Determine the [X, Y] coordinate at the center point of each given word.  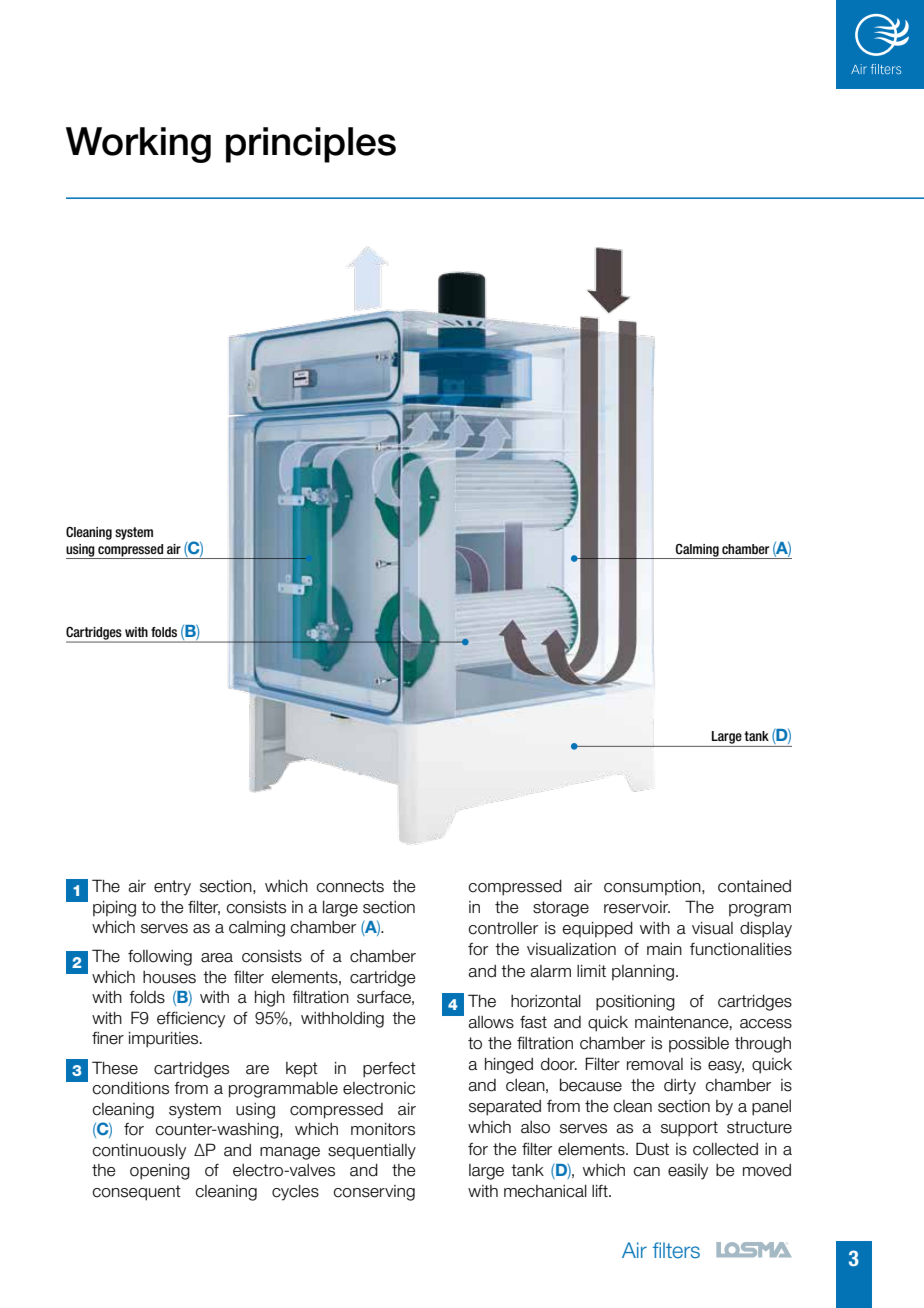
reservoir [637, 907]
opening [160, 1172]
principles [311, 145]
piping [114, 909]
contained [754, 886]
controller [503, 928]
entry [172, 888]
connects [350, 886]
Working [138, 145]
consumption [653, 887]
